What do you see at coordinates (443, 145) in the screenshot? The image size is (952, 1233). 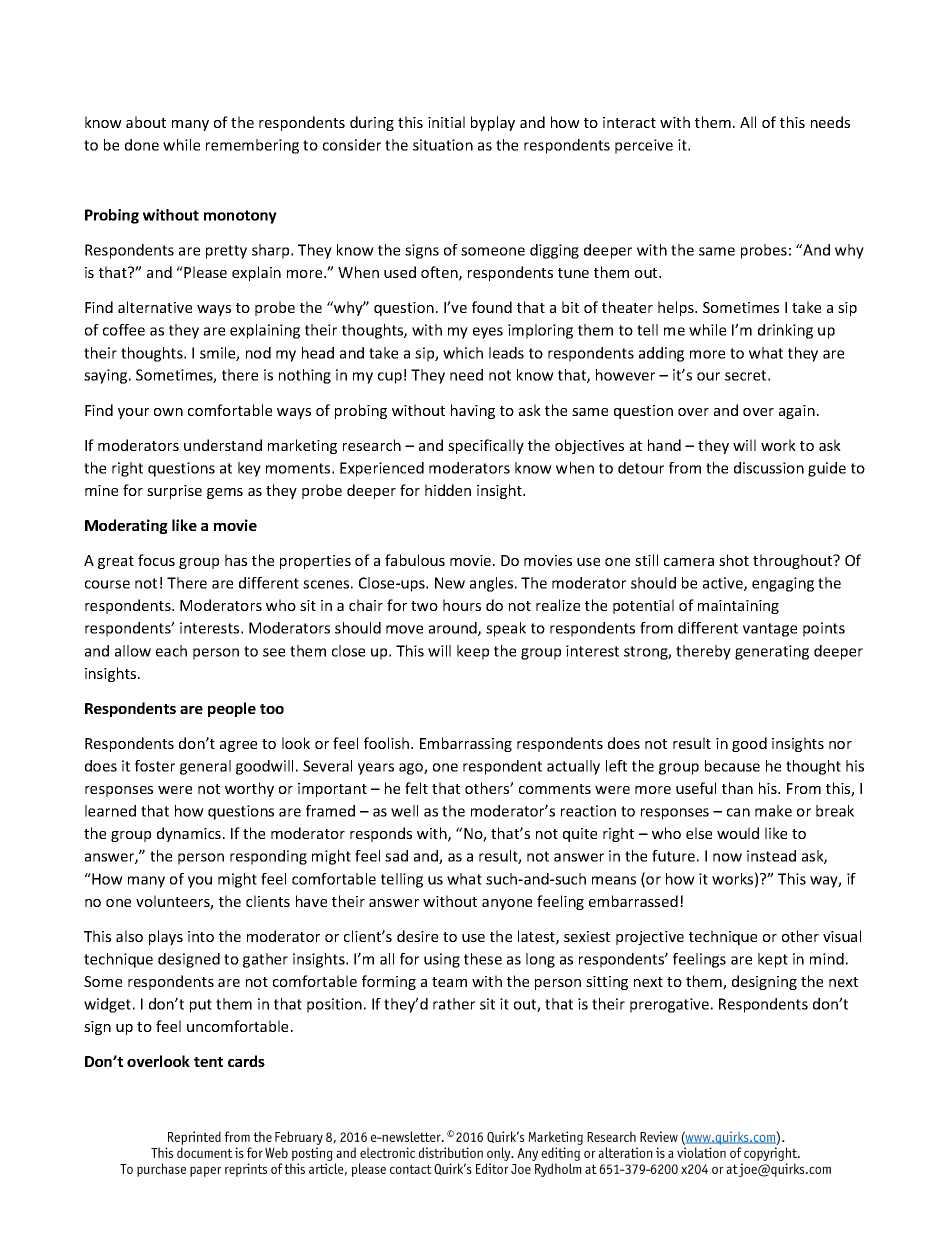 I see `situation` at bounding box center [443, 145].
